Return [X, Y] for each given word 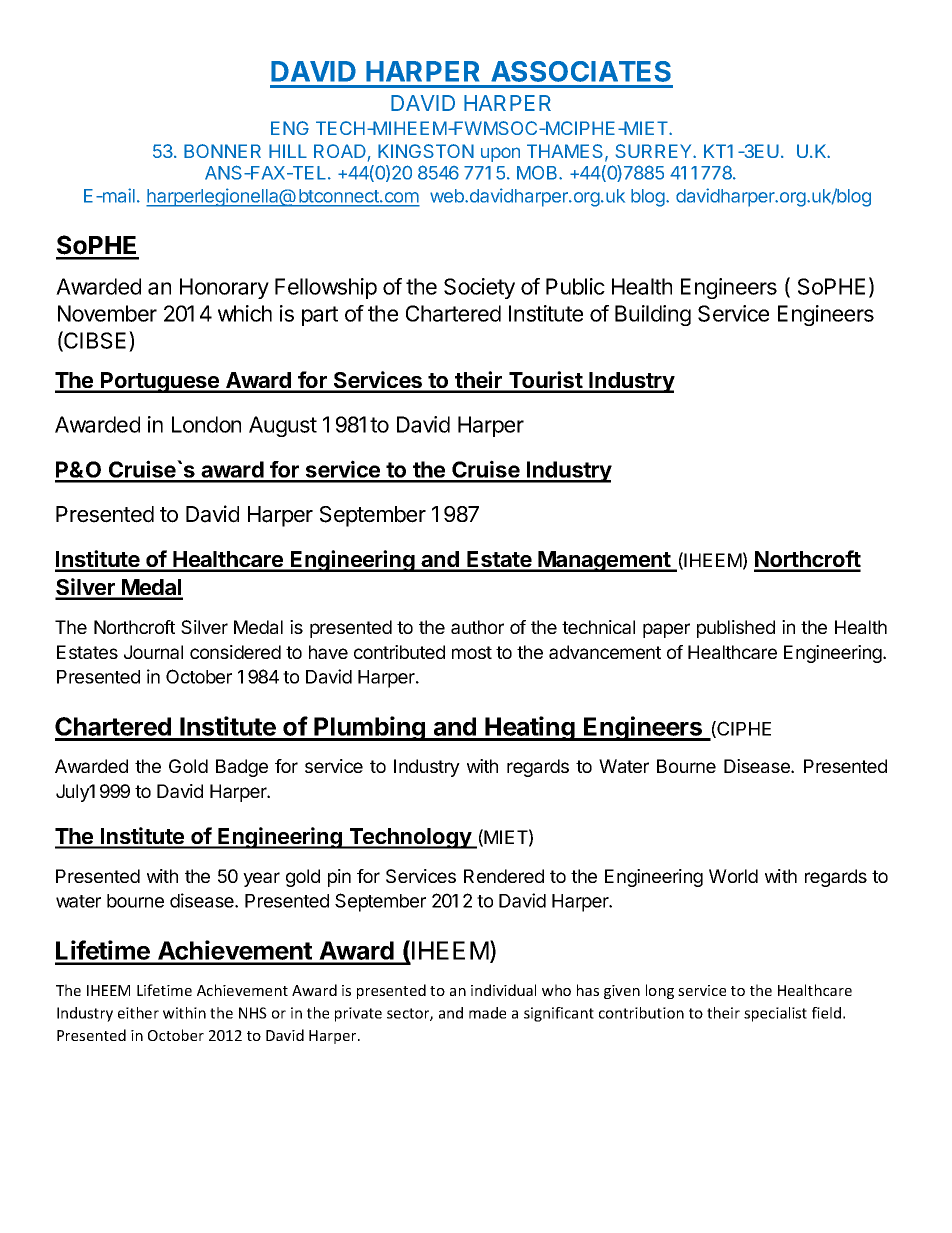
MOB [538, 173]
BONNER [222, 151]
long [660, 991]
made [487, 1013]
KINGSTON [426, 151]
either [138, 1013]
